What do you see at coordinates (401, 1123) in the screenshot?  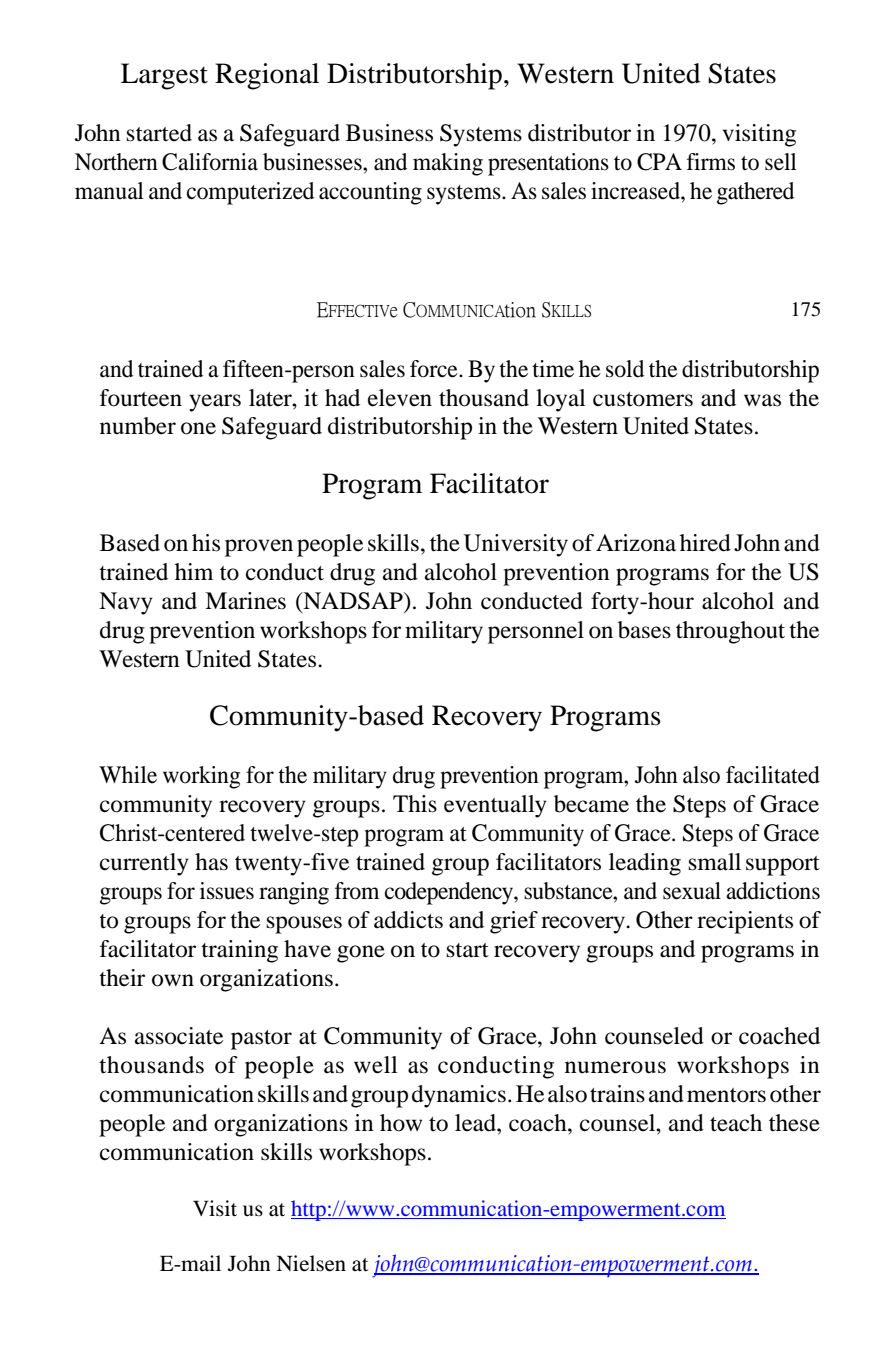 I see `how` at bounding box center [401, 1123].
